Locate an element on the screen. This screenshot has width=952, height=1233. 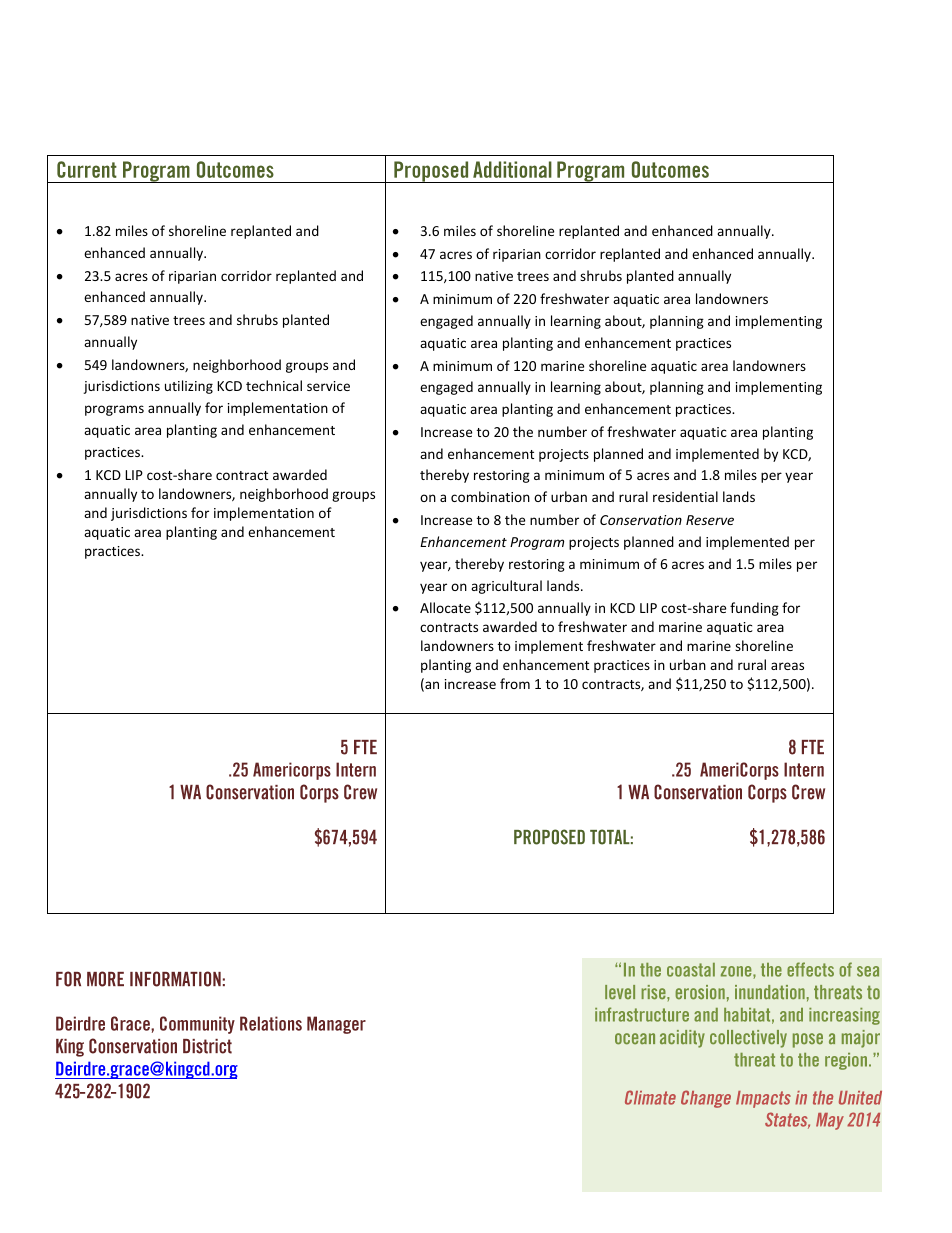
Allocate is located at coordinates (445, 607).
